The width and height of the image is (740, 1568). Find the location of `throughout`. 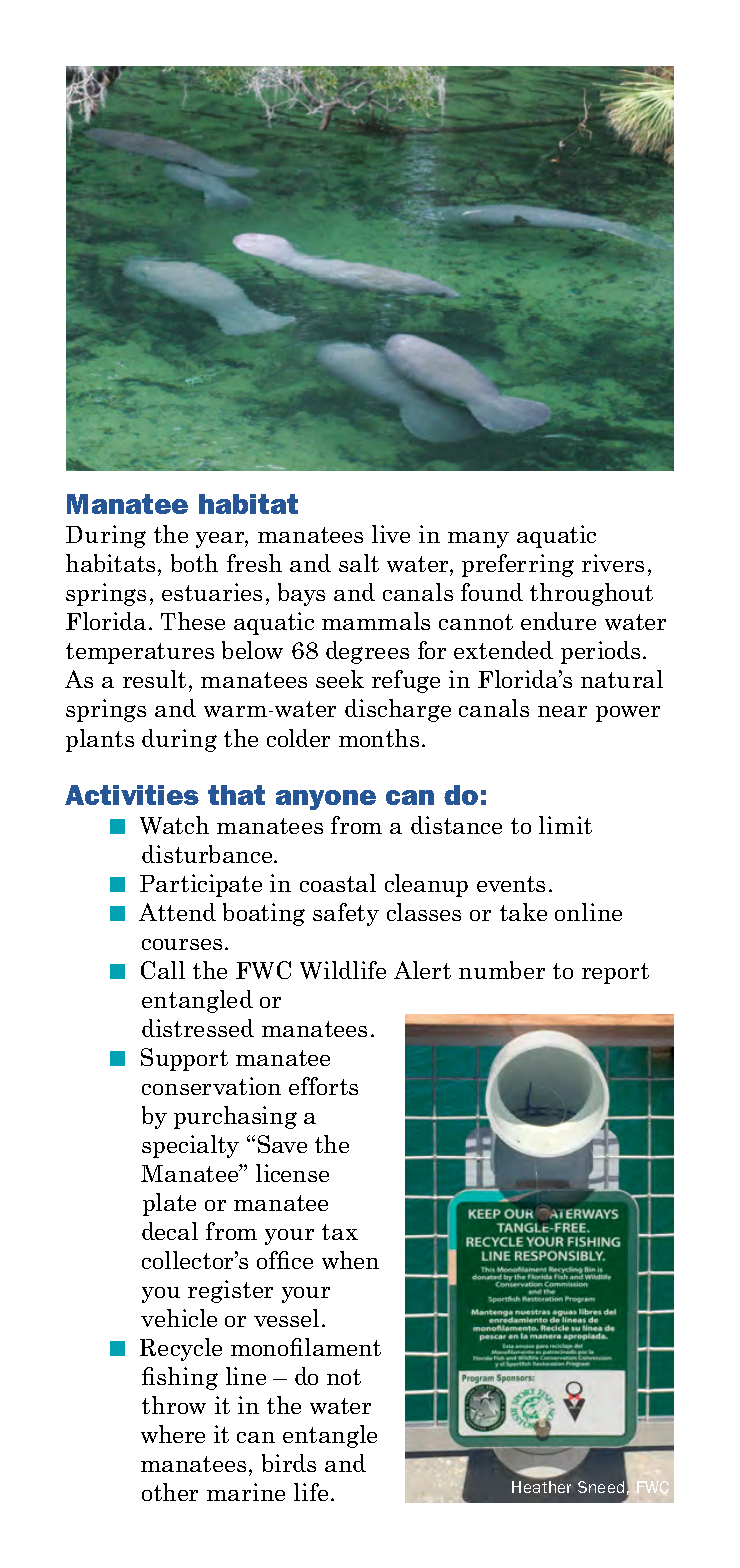

throughout is located at coordinates (591, 594).
